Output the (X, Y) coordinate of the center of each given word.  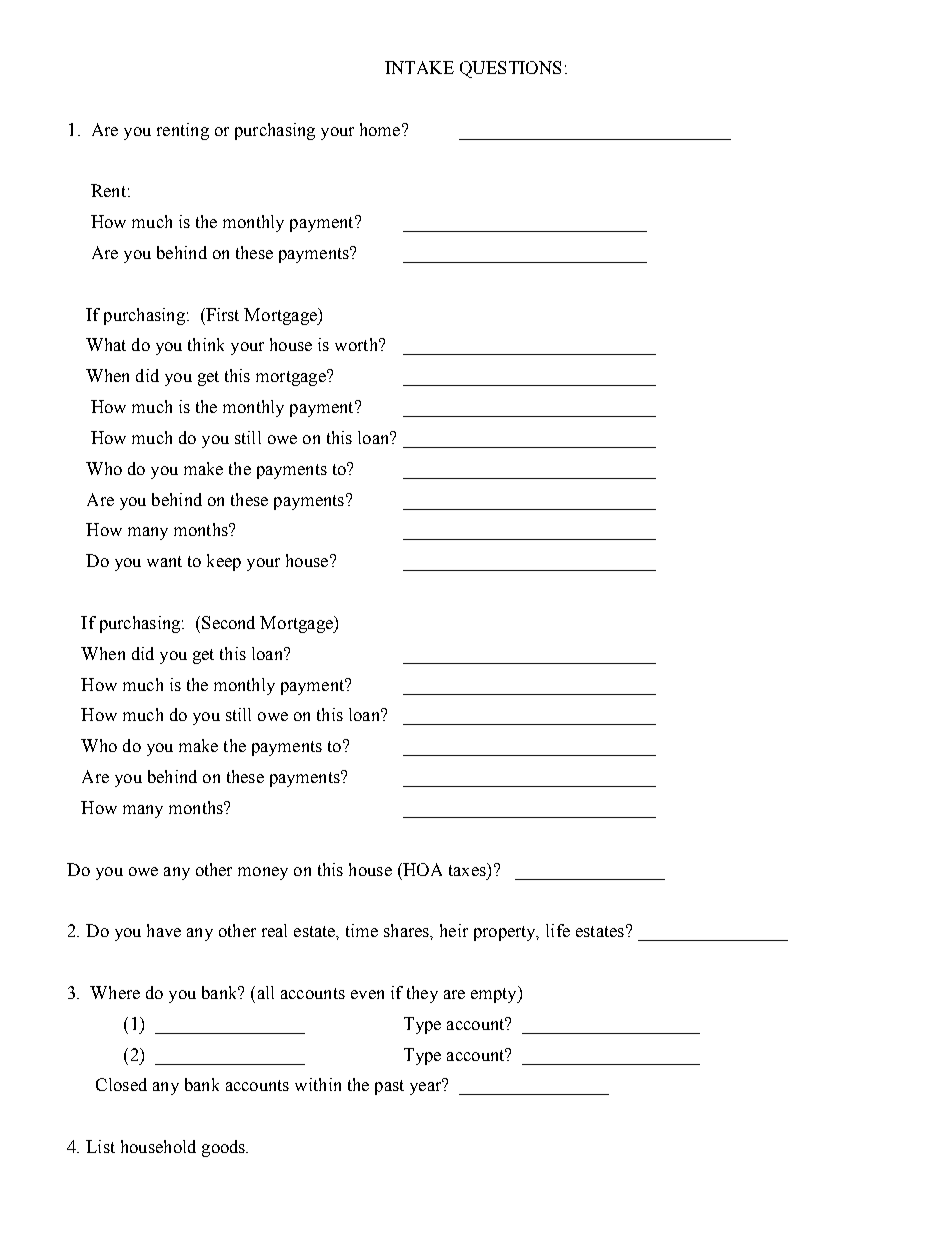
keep (224, 562)
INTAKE (419, 67)
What (106, 344)
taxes (468, 869)
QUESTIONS (510, 69)
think (206, 344)
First (221, 314)
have (164, 930)
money (263, 873)
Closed (121, 1084)
